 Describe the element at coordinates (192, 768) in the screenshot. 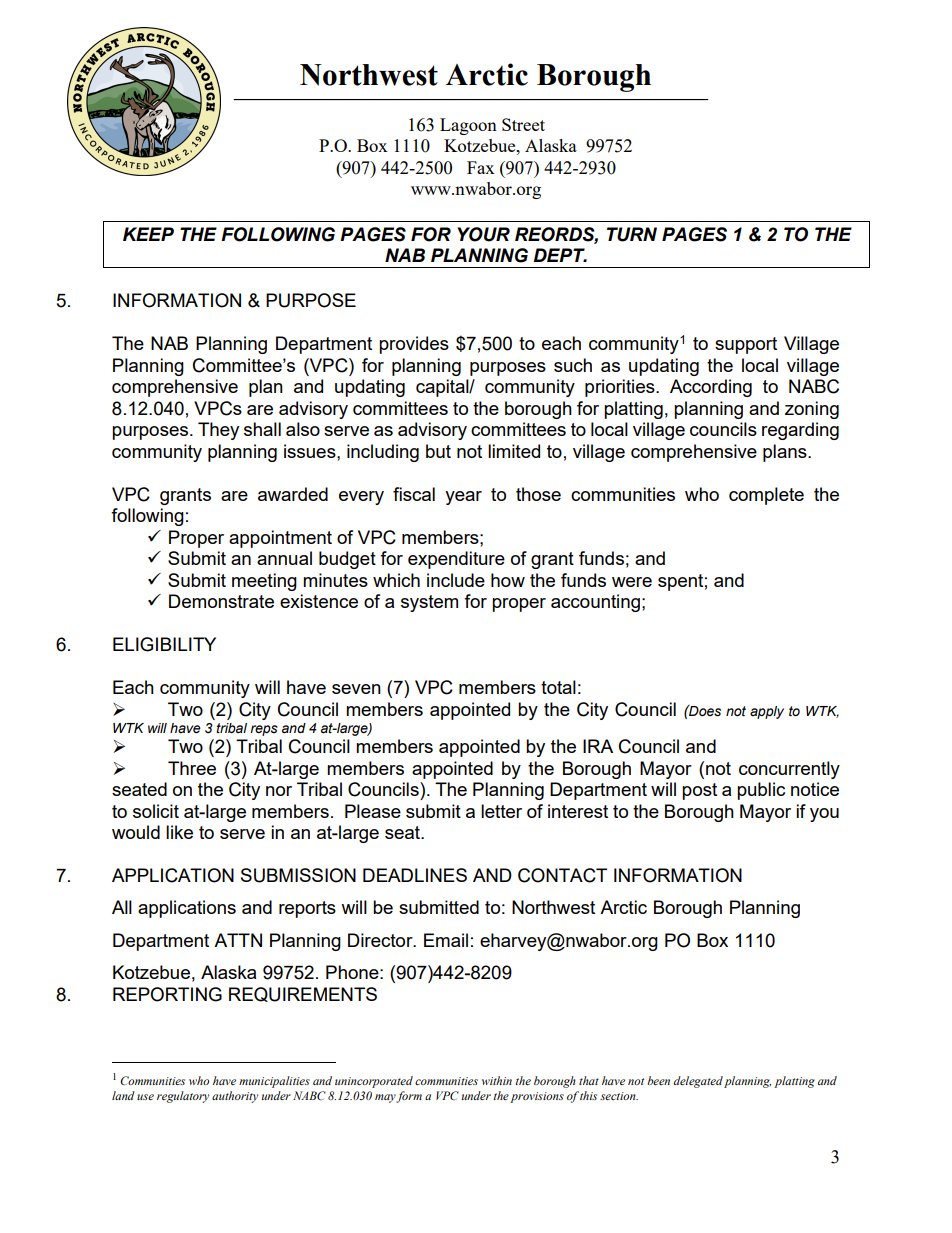

I see `Three` at that location.
